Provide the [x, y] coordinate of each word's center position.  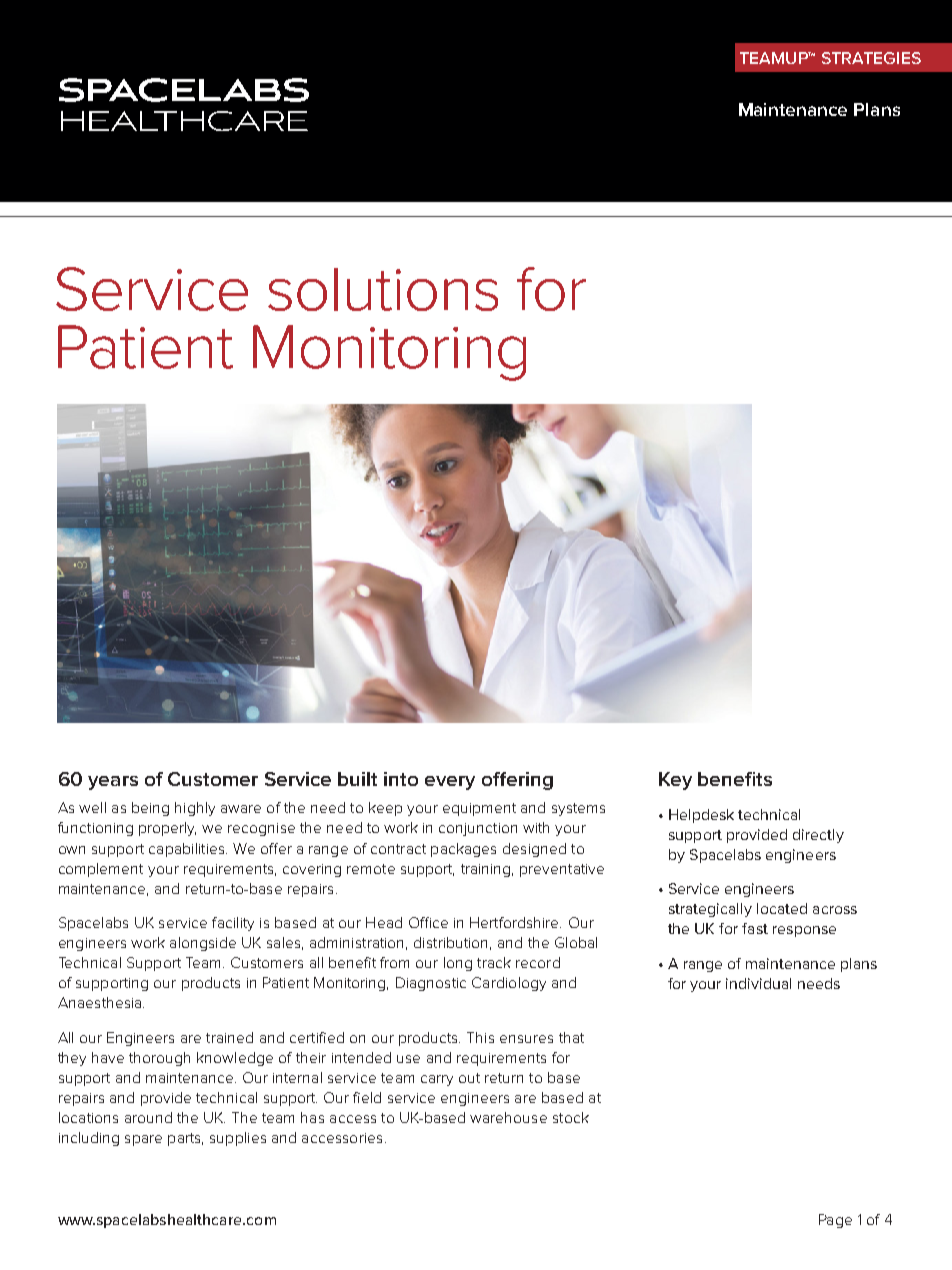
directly [818, 836]
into [401, 779]
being [150, 809]
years [113, 783]
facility [233, 924]
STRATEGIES [871, 58]
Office [428, 922]
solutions [383, 289]
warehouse [508, 1117]
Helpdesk [701, 816]
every [450, 783]
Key [675, 781]
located [782, 908]
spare [143, 1140]
